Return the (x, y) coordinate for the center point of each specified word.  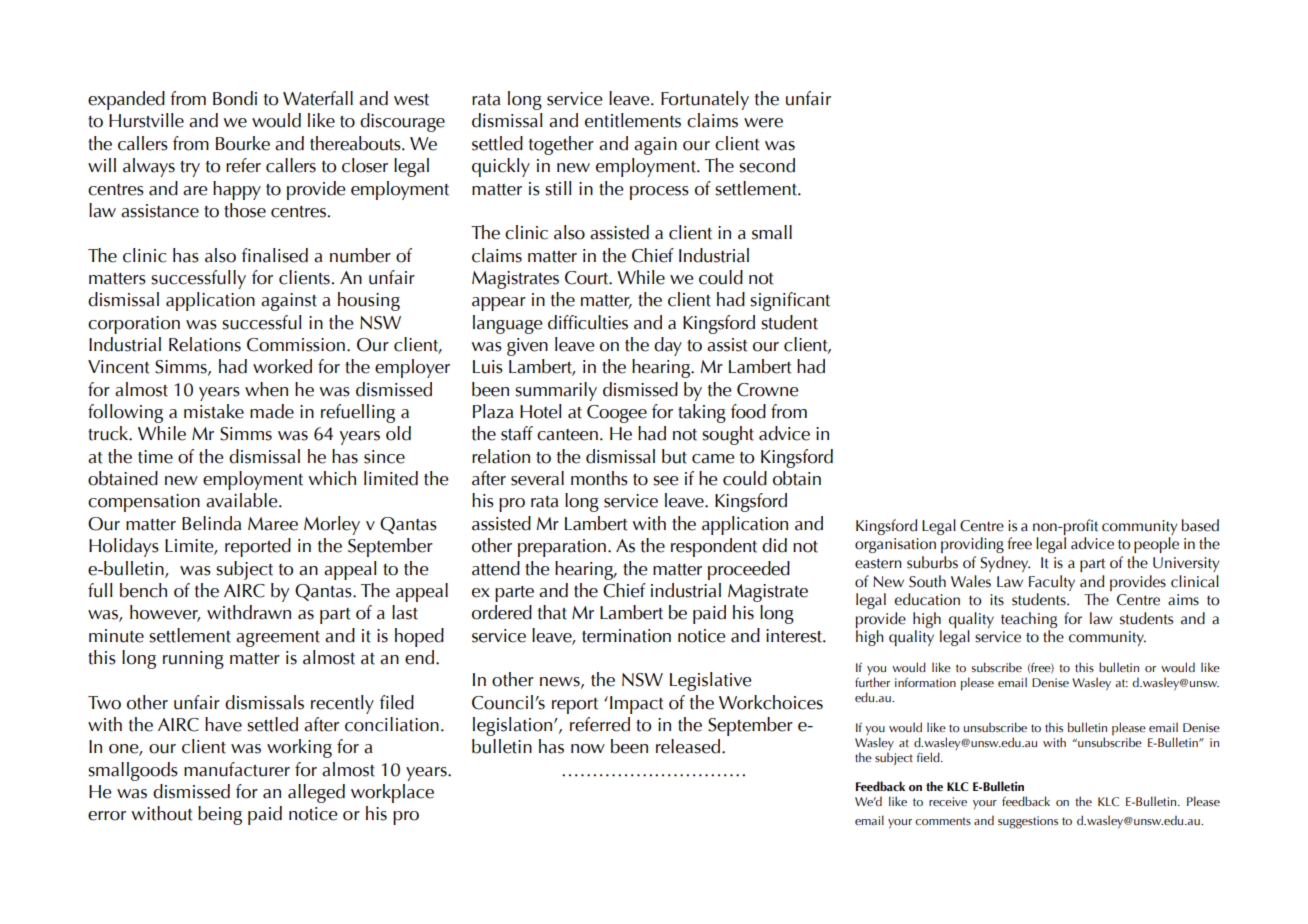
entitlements (633, 120)
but (674, 456)
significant (790, 301)
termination (626, 636)
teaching (1029, 620)
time (155, 457)
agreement (278, 639)
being (220, 815)
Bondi (235, 98)
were (763, 123)
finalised (275, 255)
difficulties (588, 322)
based (1200, 525)
